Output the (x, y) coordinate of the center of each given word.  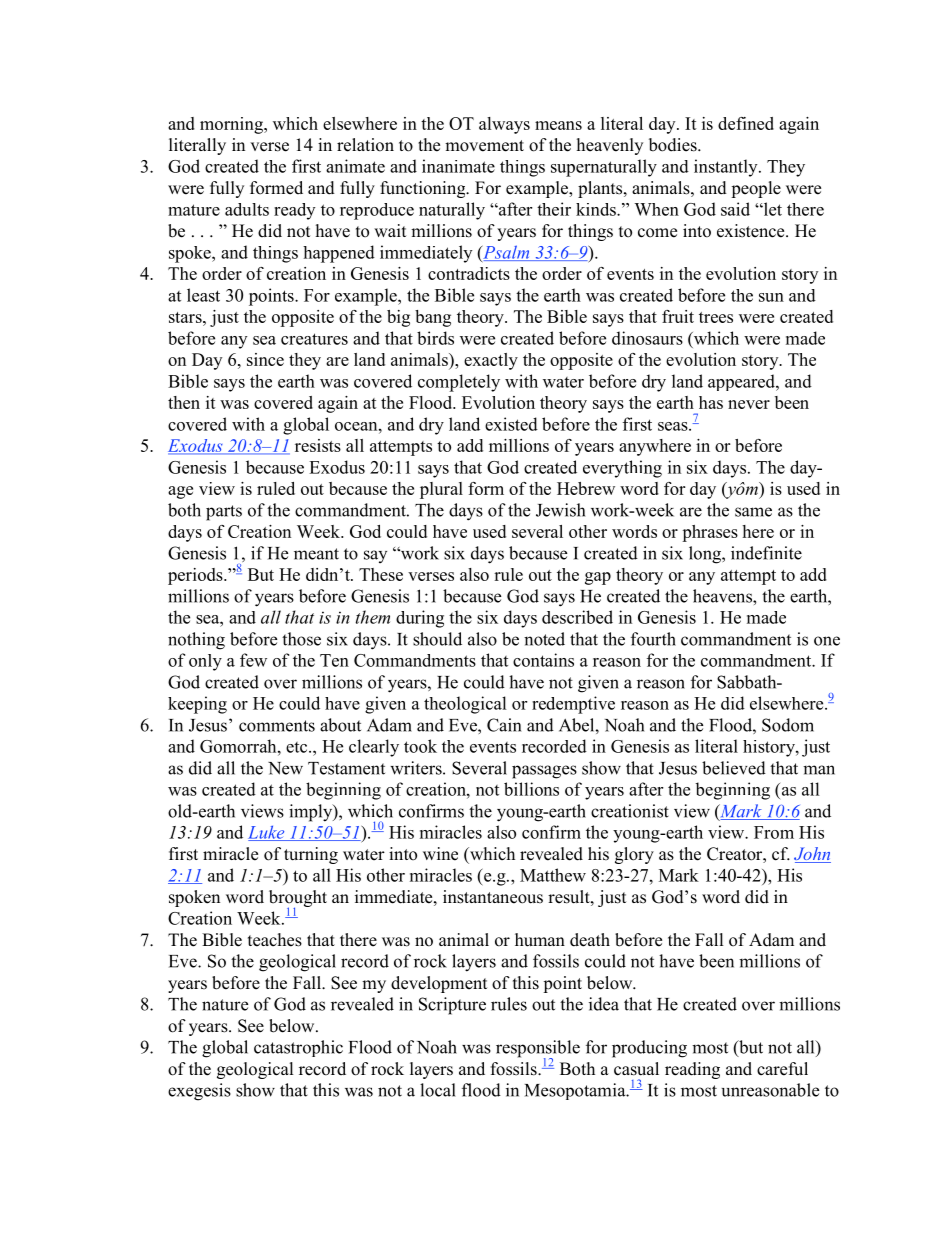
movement (484, 146)
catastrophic (298, 1048)
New (285, 768)
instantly (727, 168)
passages (544, 772)
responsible (538, 1050)
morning (232, 125)
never (749, 404)
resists (318, 445)
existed (511, 424)
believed (734, 768)
